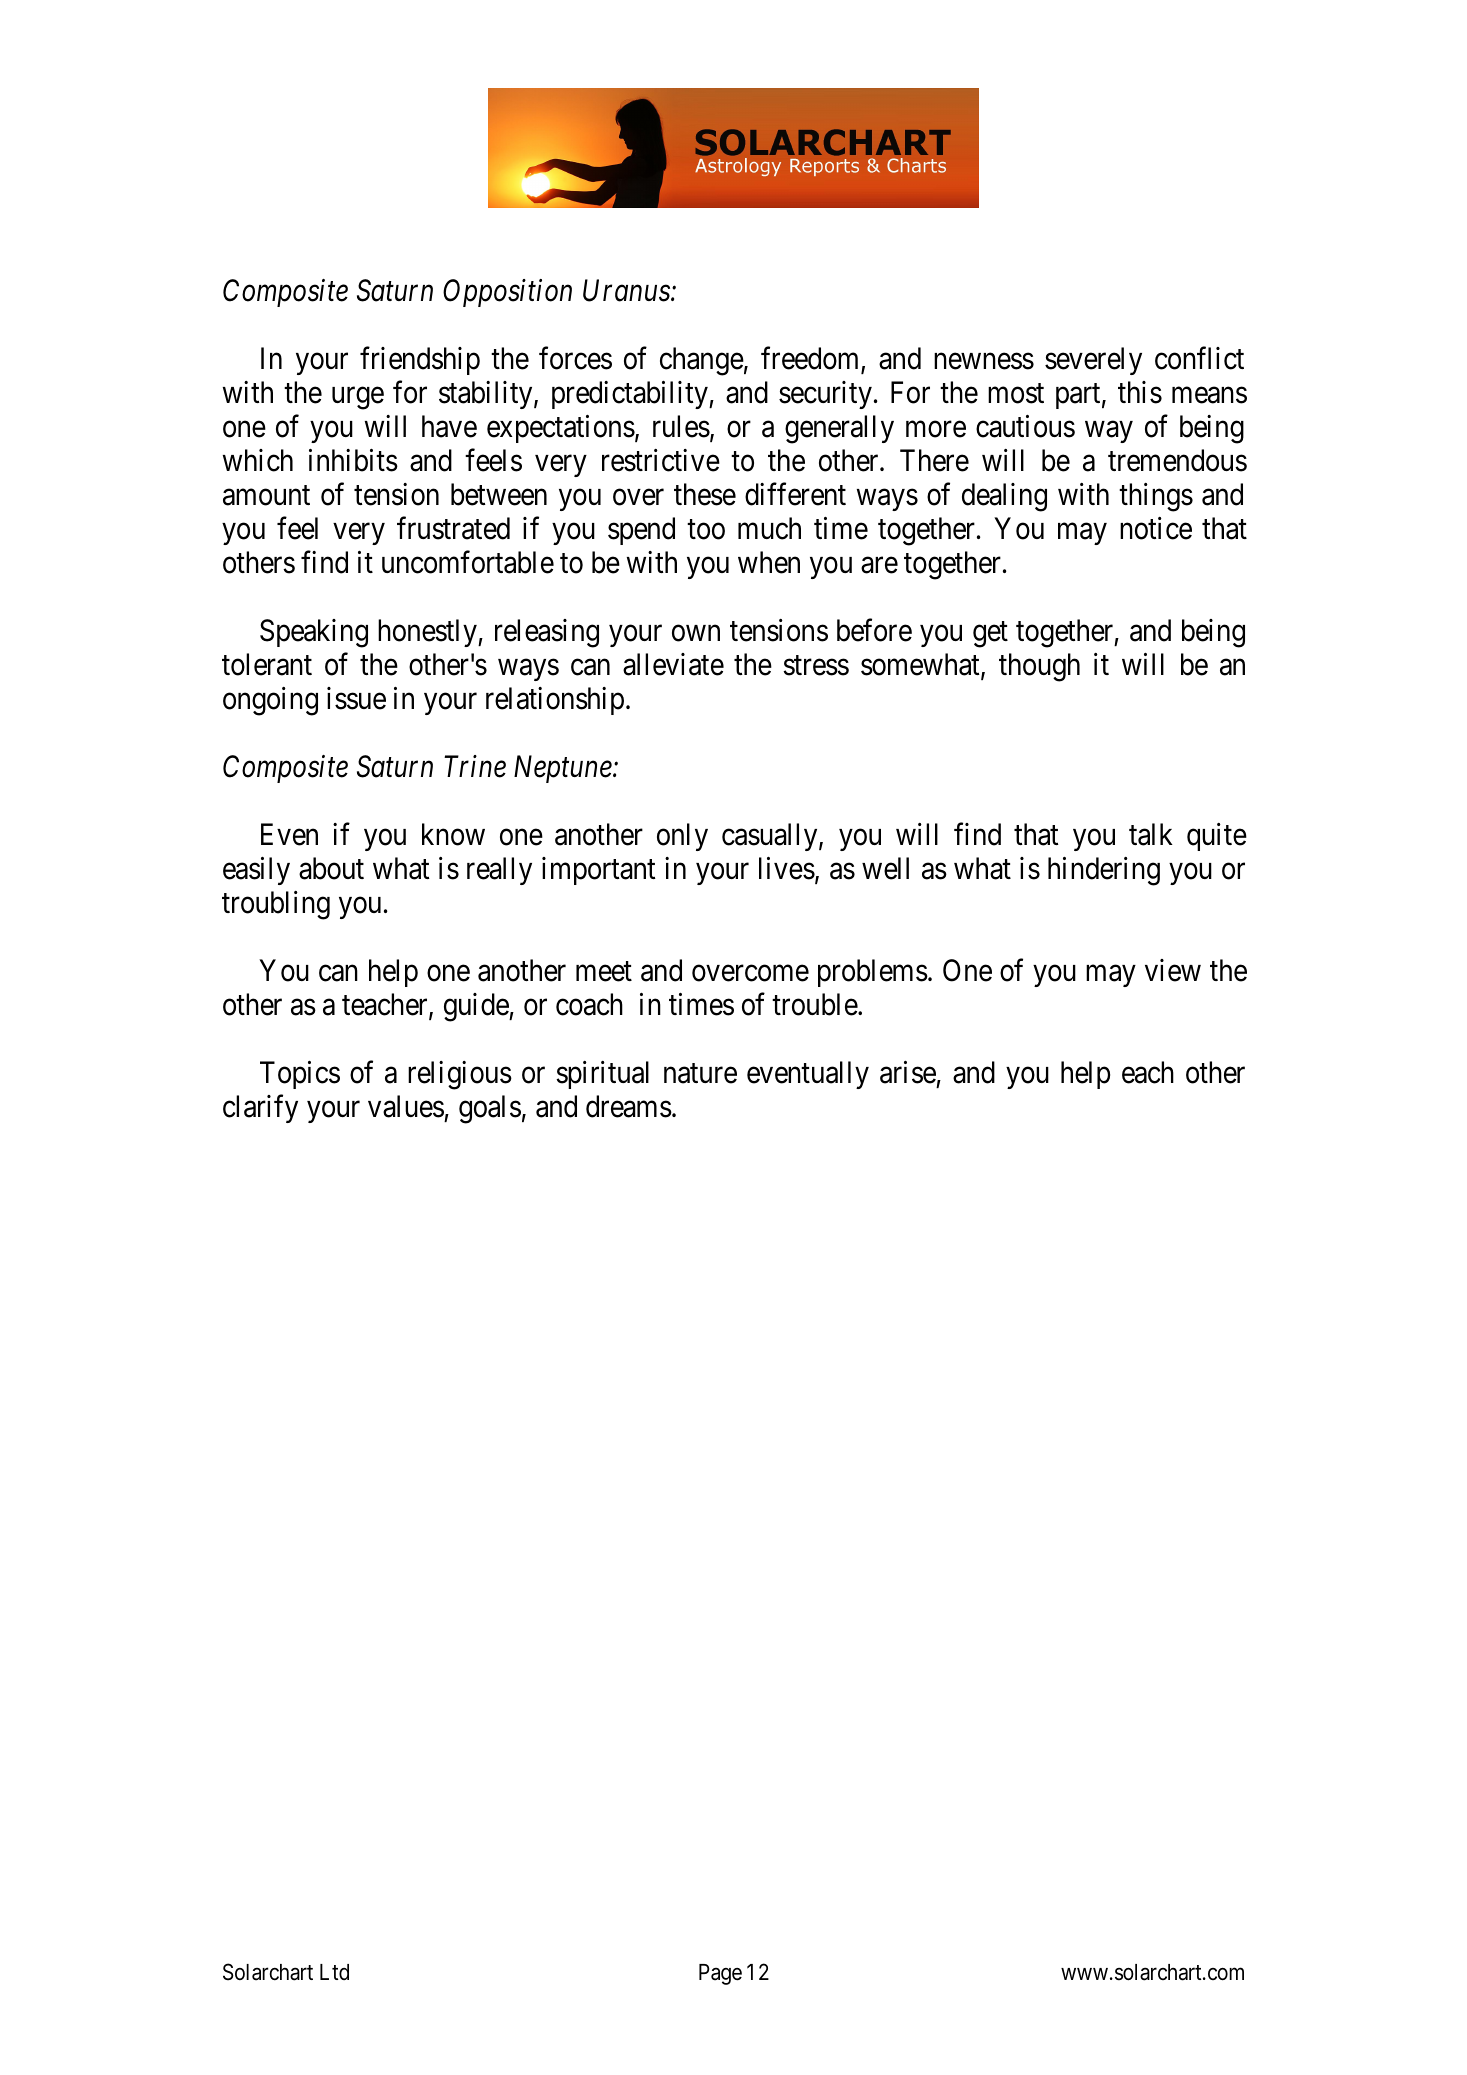  Describe the element at coordinates (787, 868) in the page. I see `lives` at that location.
